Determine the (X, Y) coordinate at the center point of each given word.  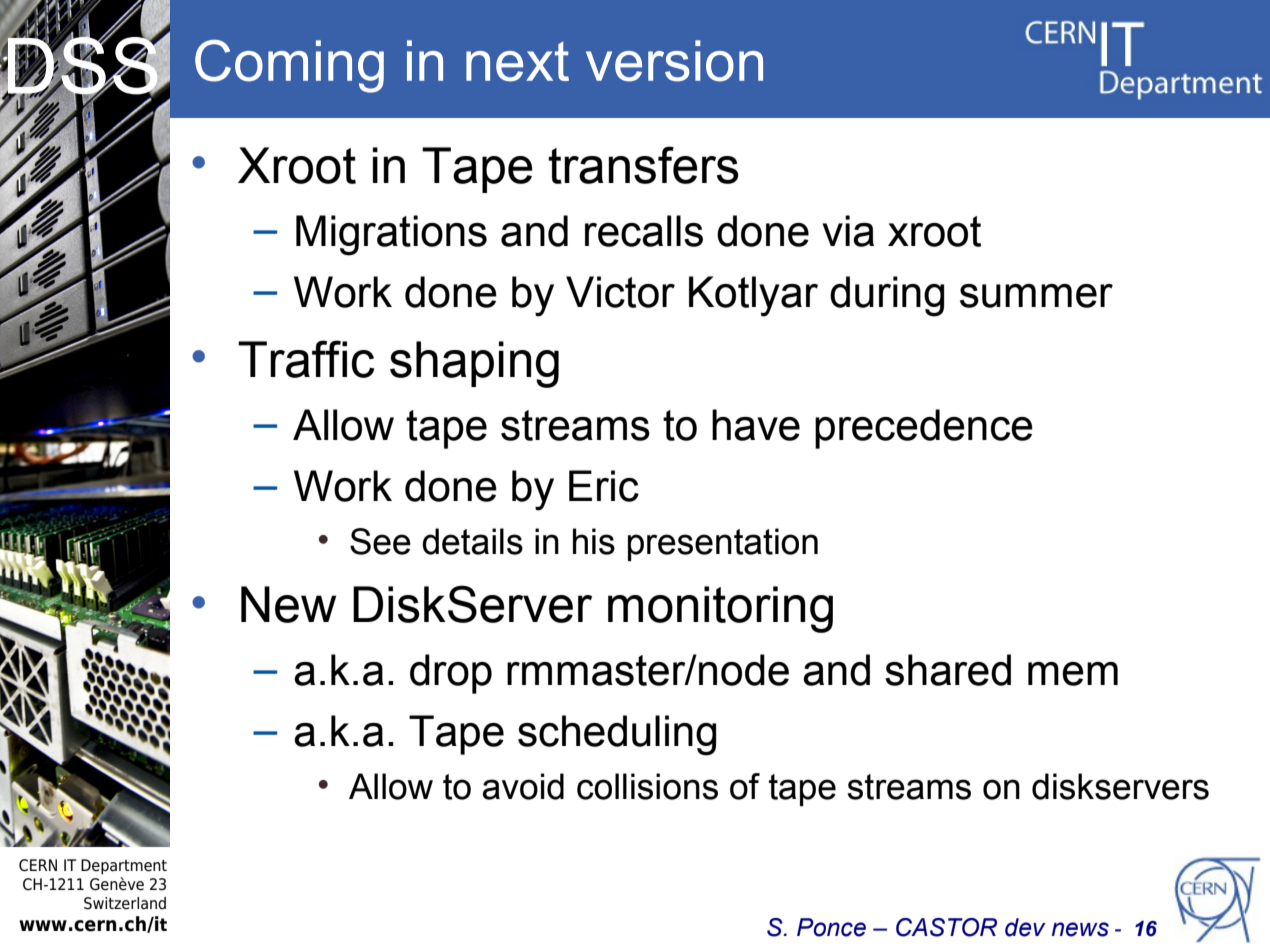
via (848, 231)
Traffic (306, 359)
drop (451, 674)
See (380, 541)
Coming (289, 66)
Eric (604, 486)
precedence (924, 429)
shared (948, 670)
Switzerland (125, 903)
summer (1036, 296)
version (674, 61)
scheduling (617, 735)
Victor (620, 292)
